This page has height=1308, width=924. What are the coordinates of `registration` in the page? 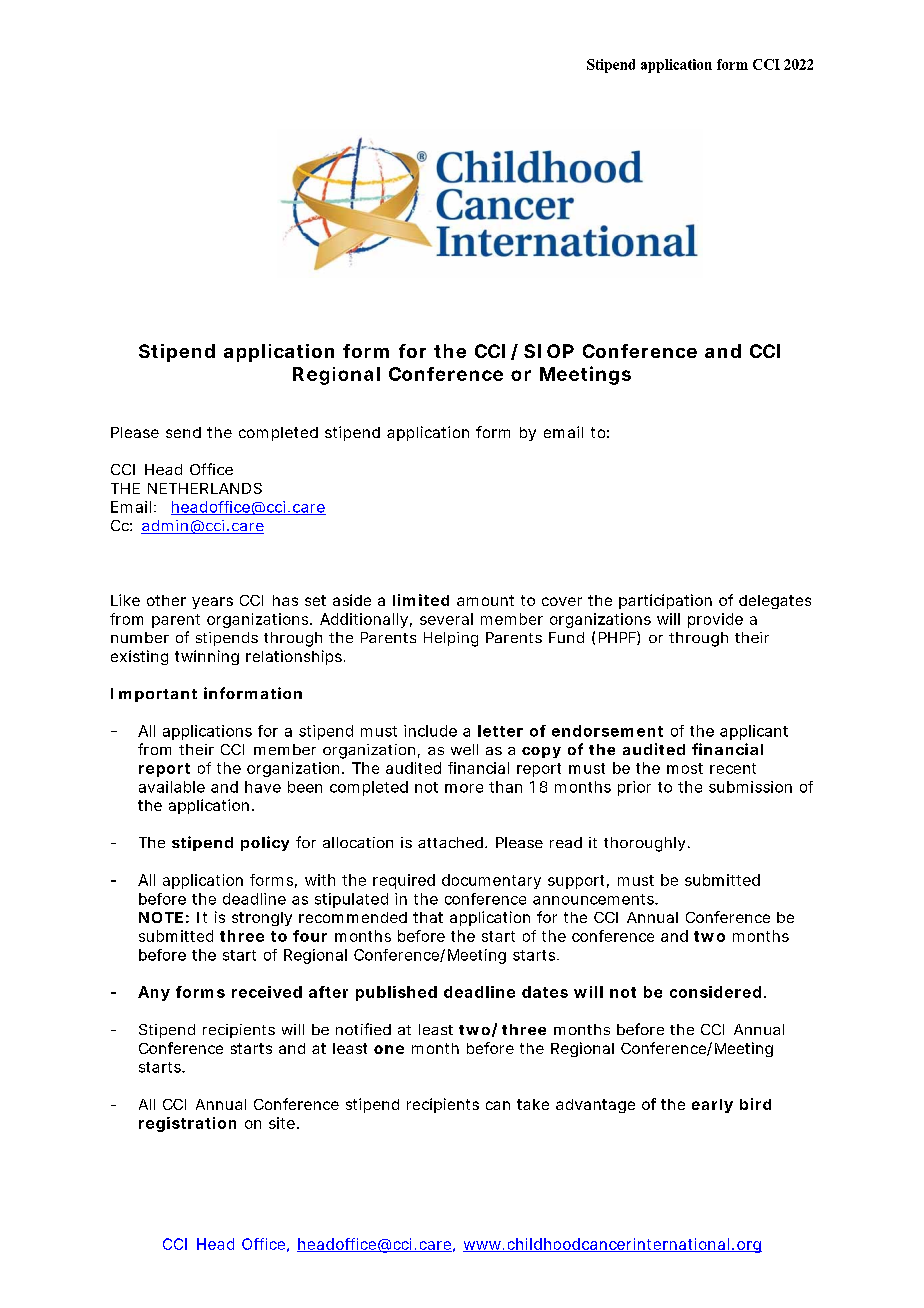 It's located at (187, 1124).
